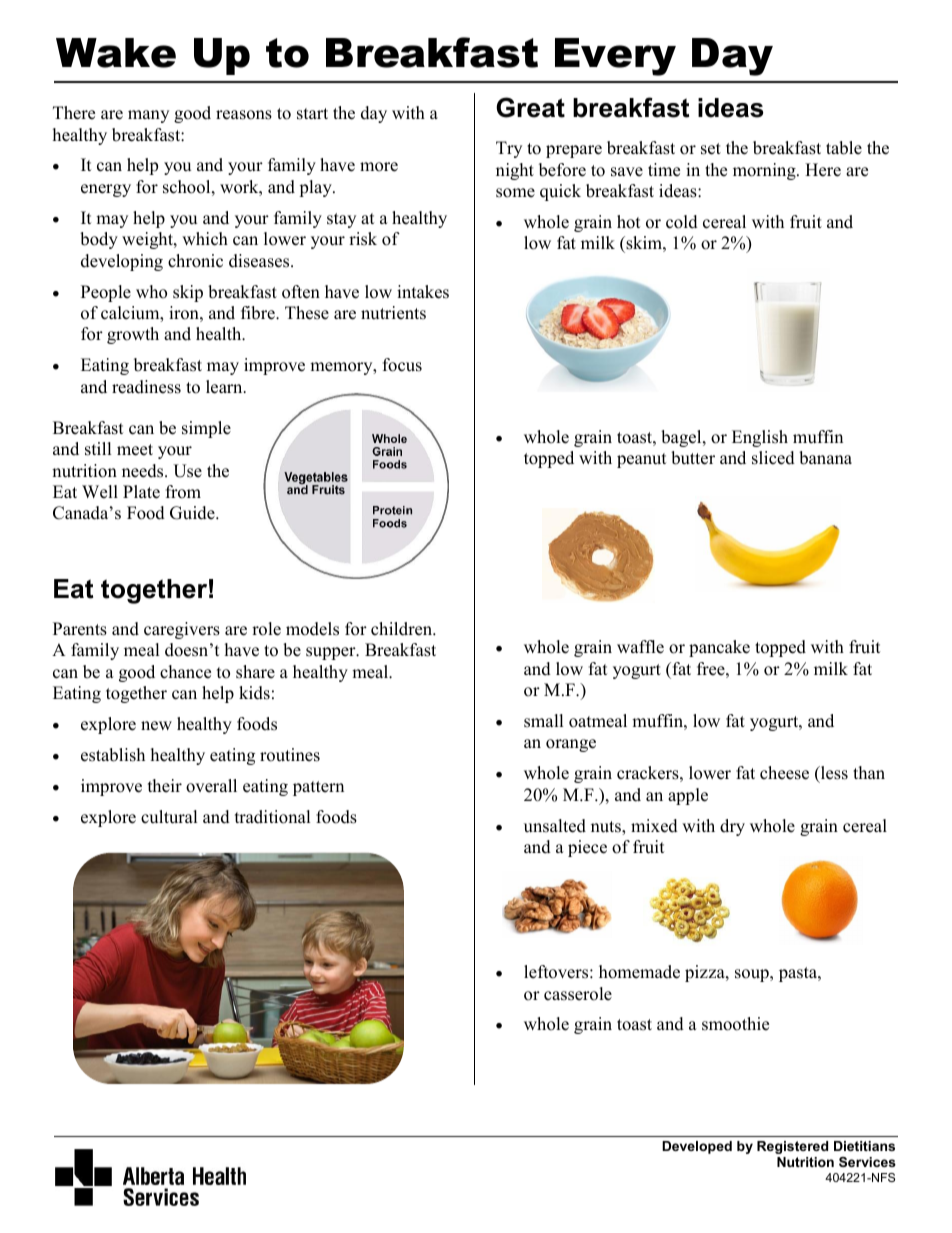  I want to click on cultural, so click(169, 817).
